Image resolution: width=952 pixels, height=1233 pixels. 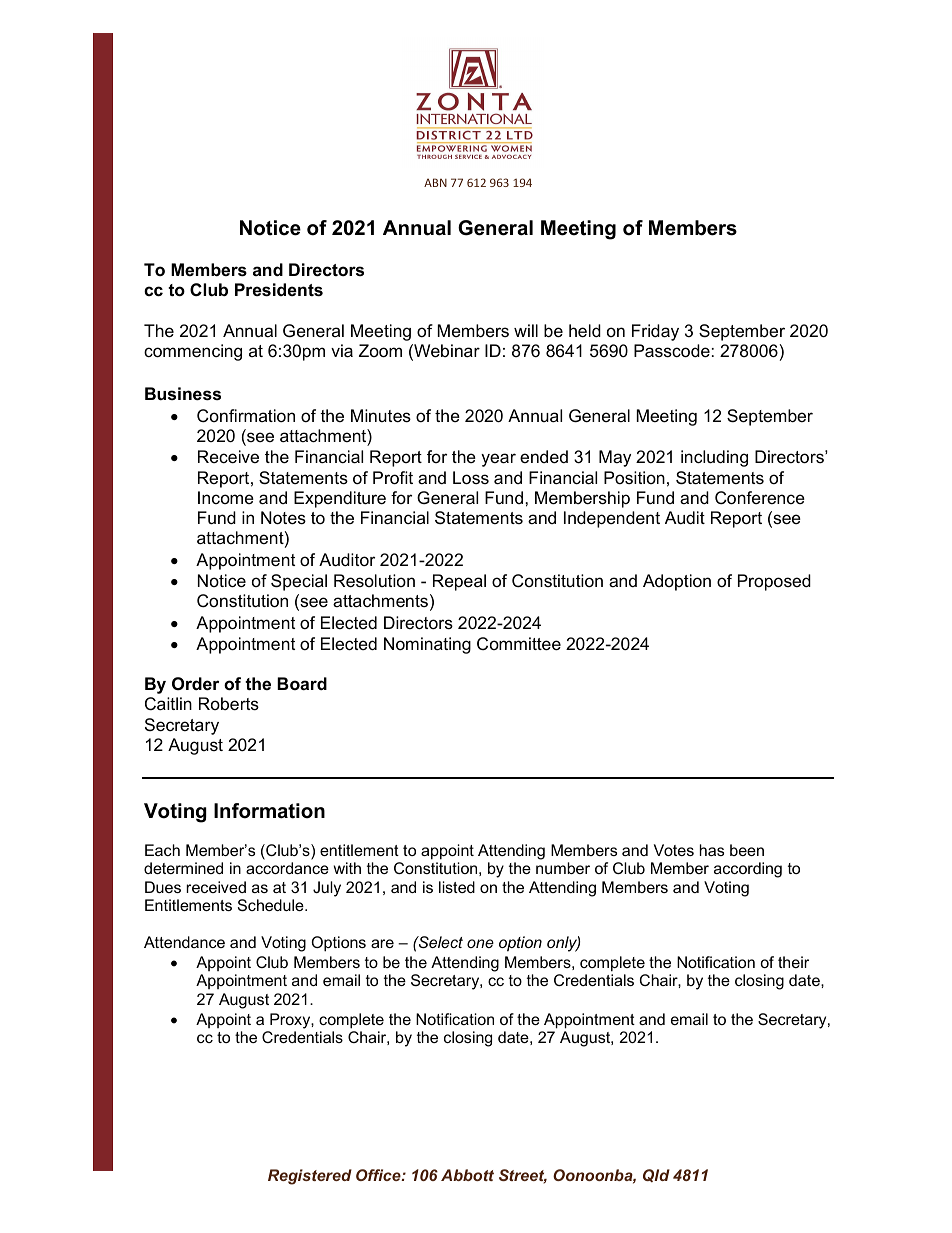 What do you see at coordinates (748, 870) in the page?
I see `according` at bounding box center [748, 870].
